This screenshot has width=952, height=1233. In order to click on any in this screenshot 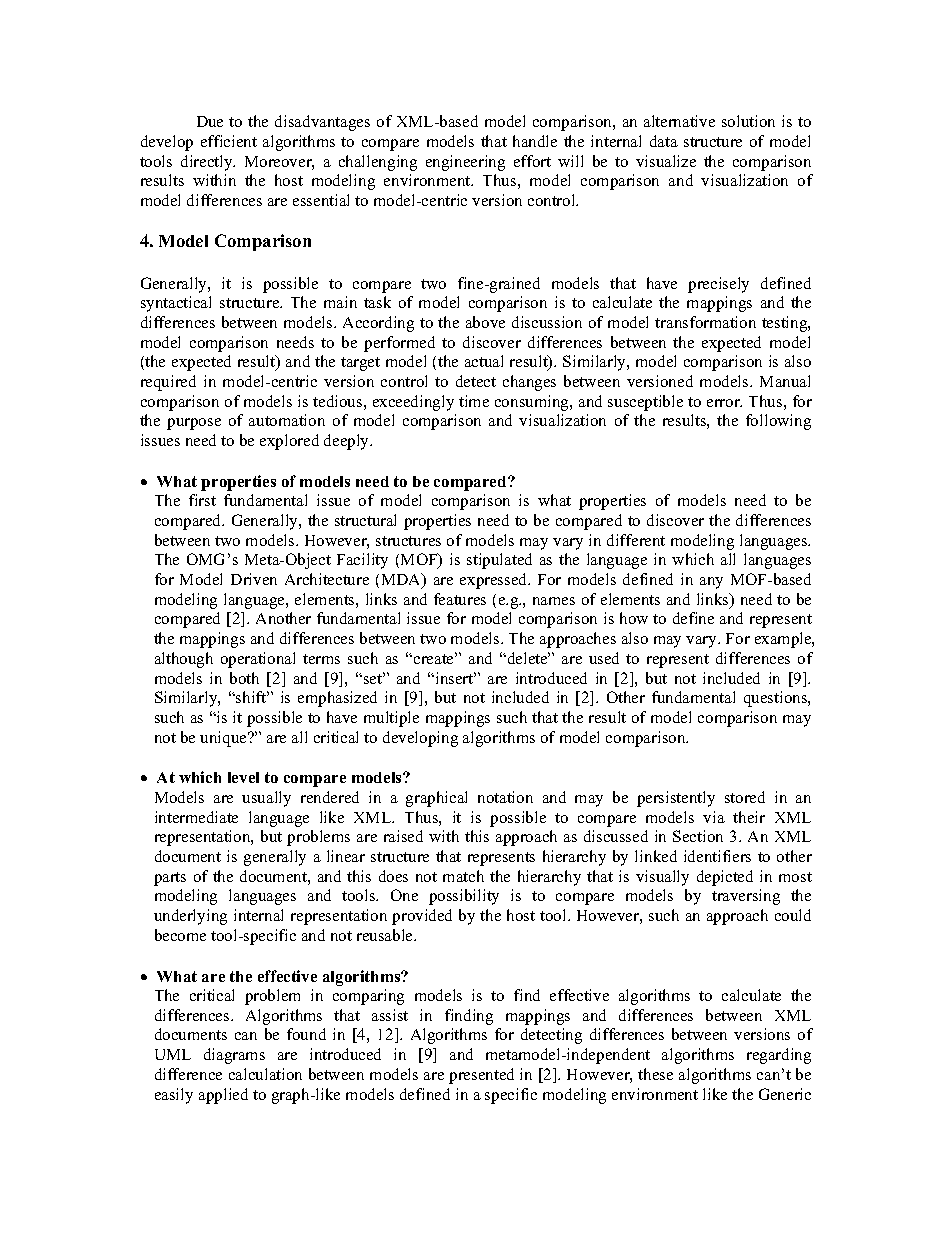, I will do `click(711, 583)`.
